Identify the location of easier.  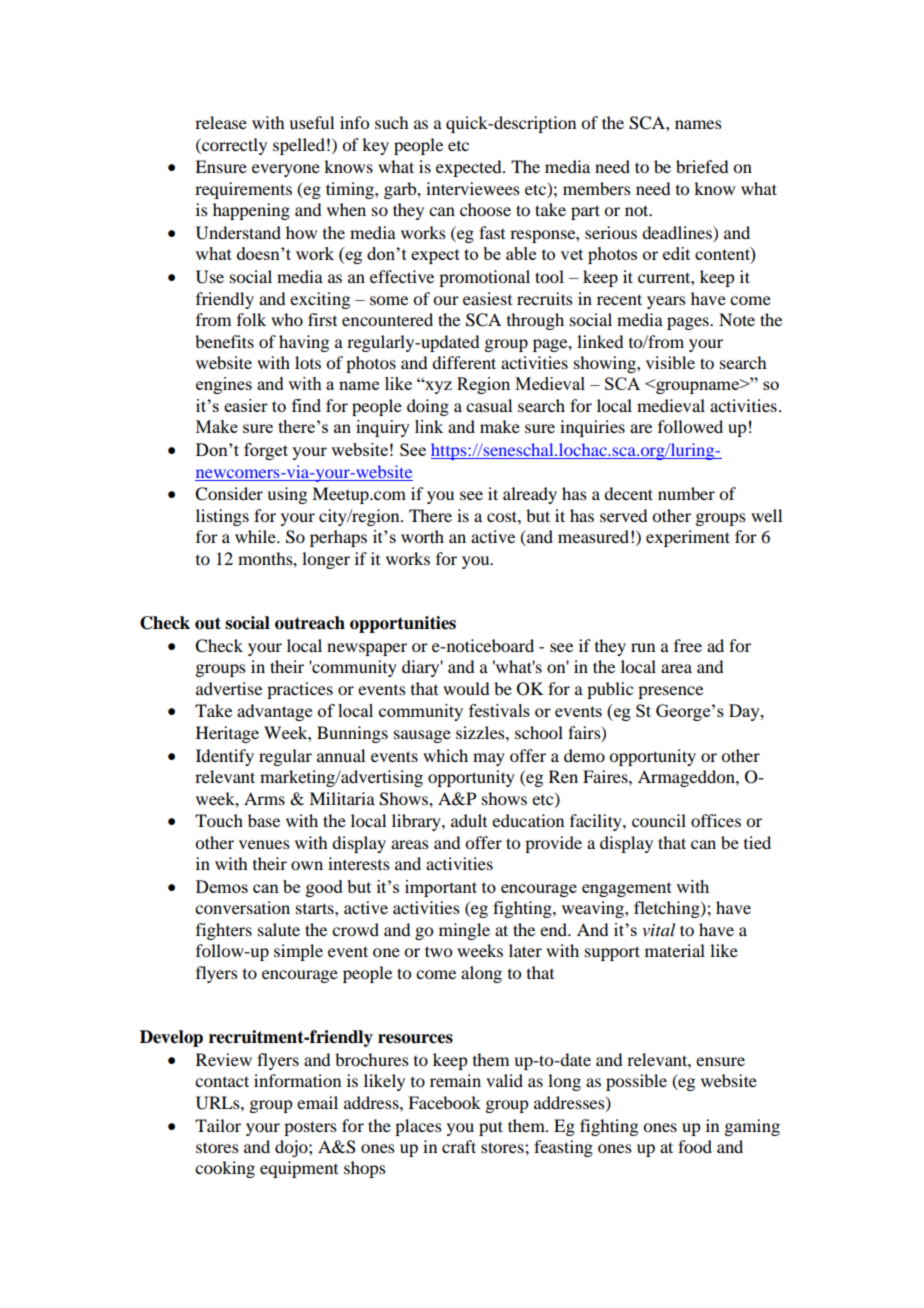
(246, 405).
